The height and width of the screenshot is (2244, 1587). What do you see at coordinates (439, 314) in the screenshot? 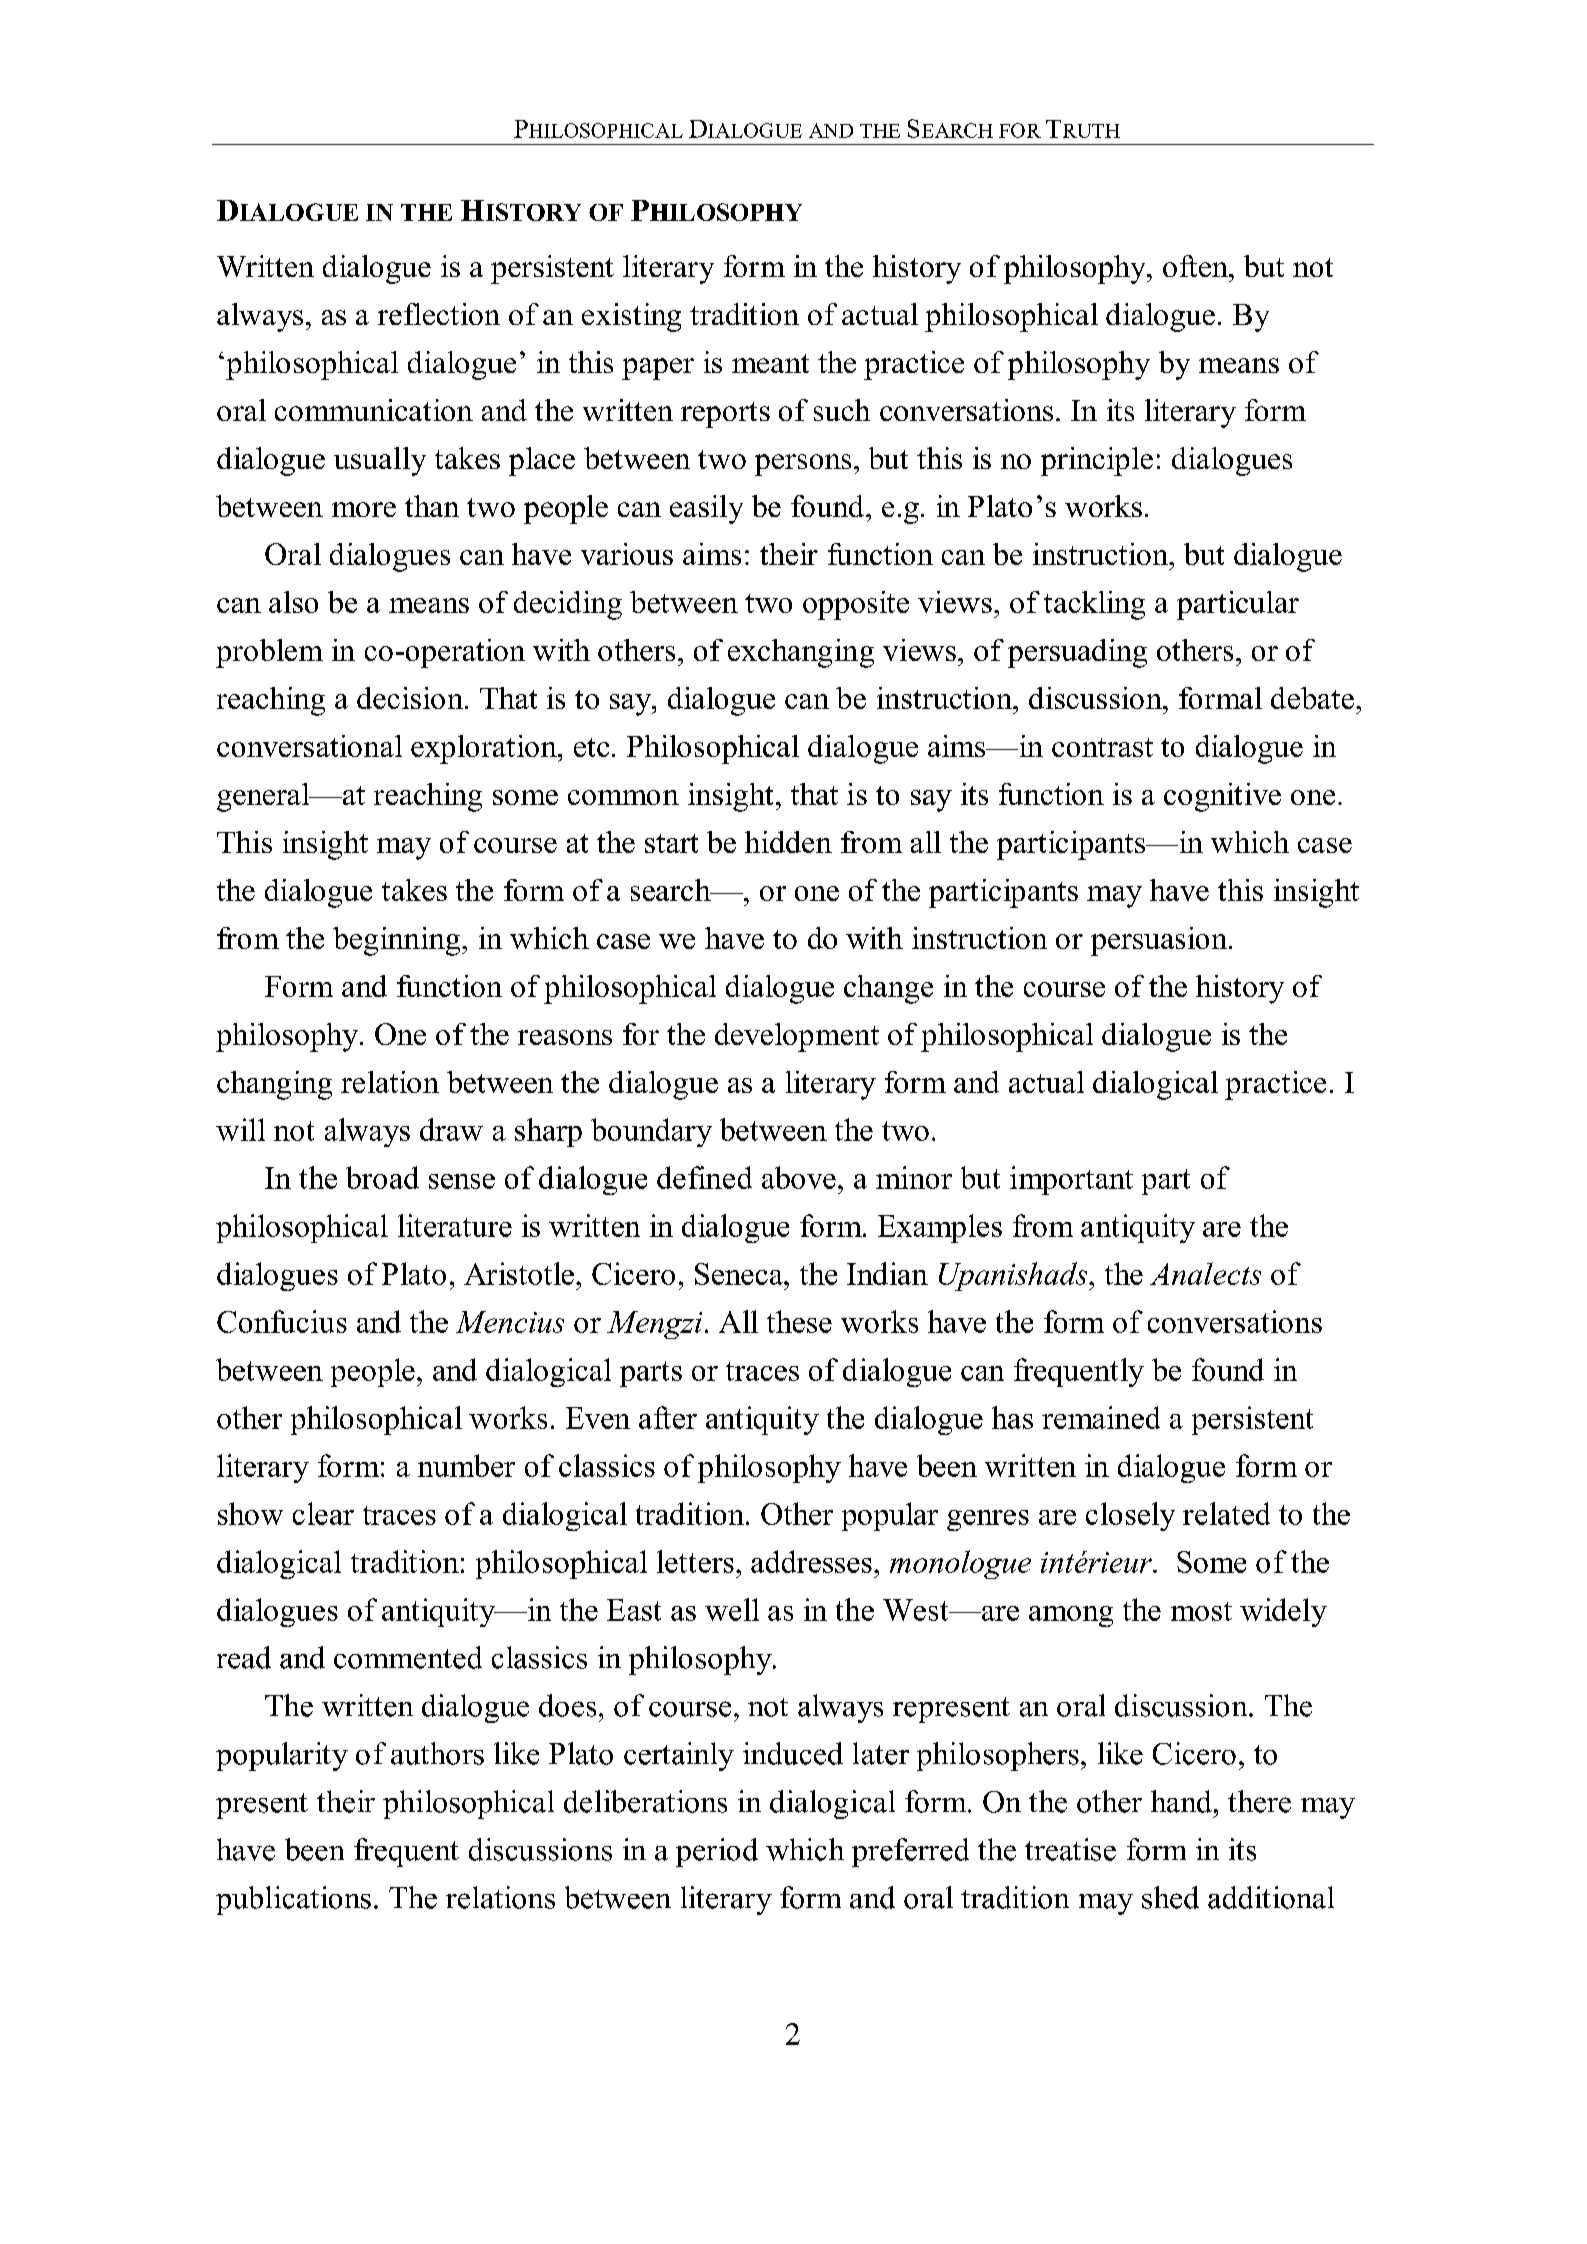
I see `reflection` at bounding box center [439, 314].
